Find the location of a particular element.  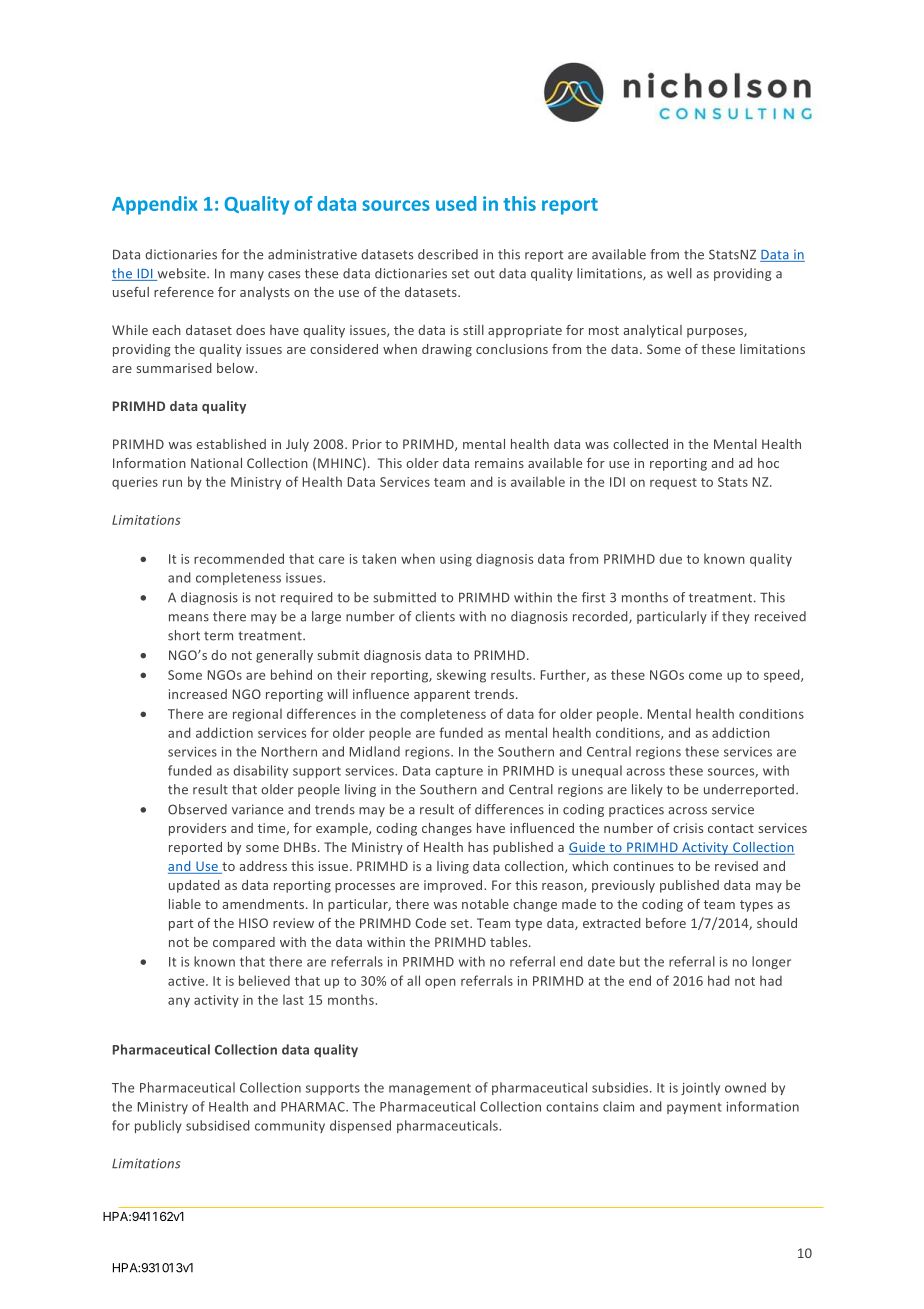

National is located at coordinates (216, 463).
